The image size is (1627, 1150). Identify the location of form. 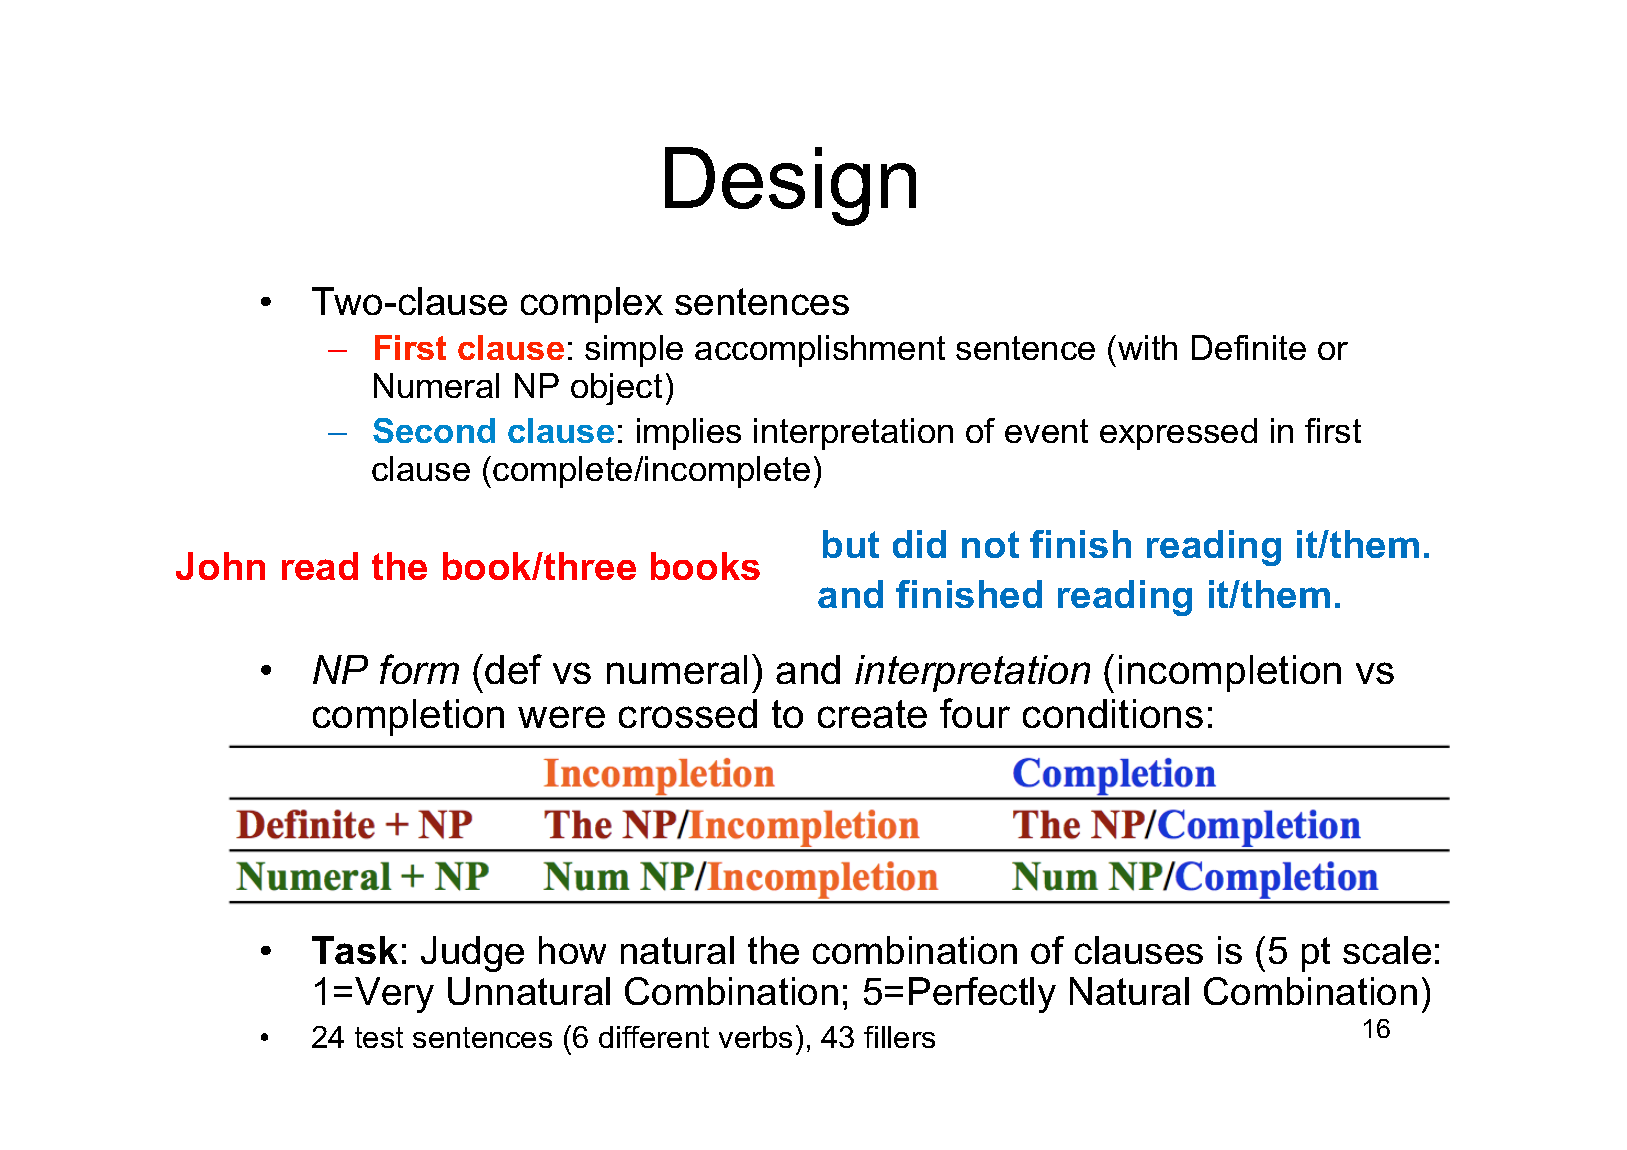
(419, 669).
